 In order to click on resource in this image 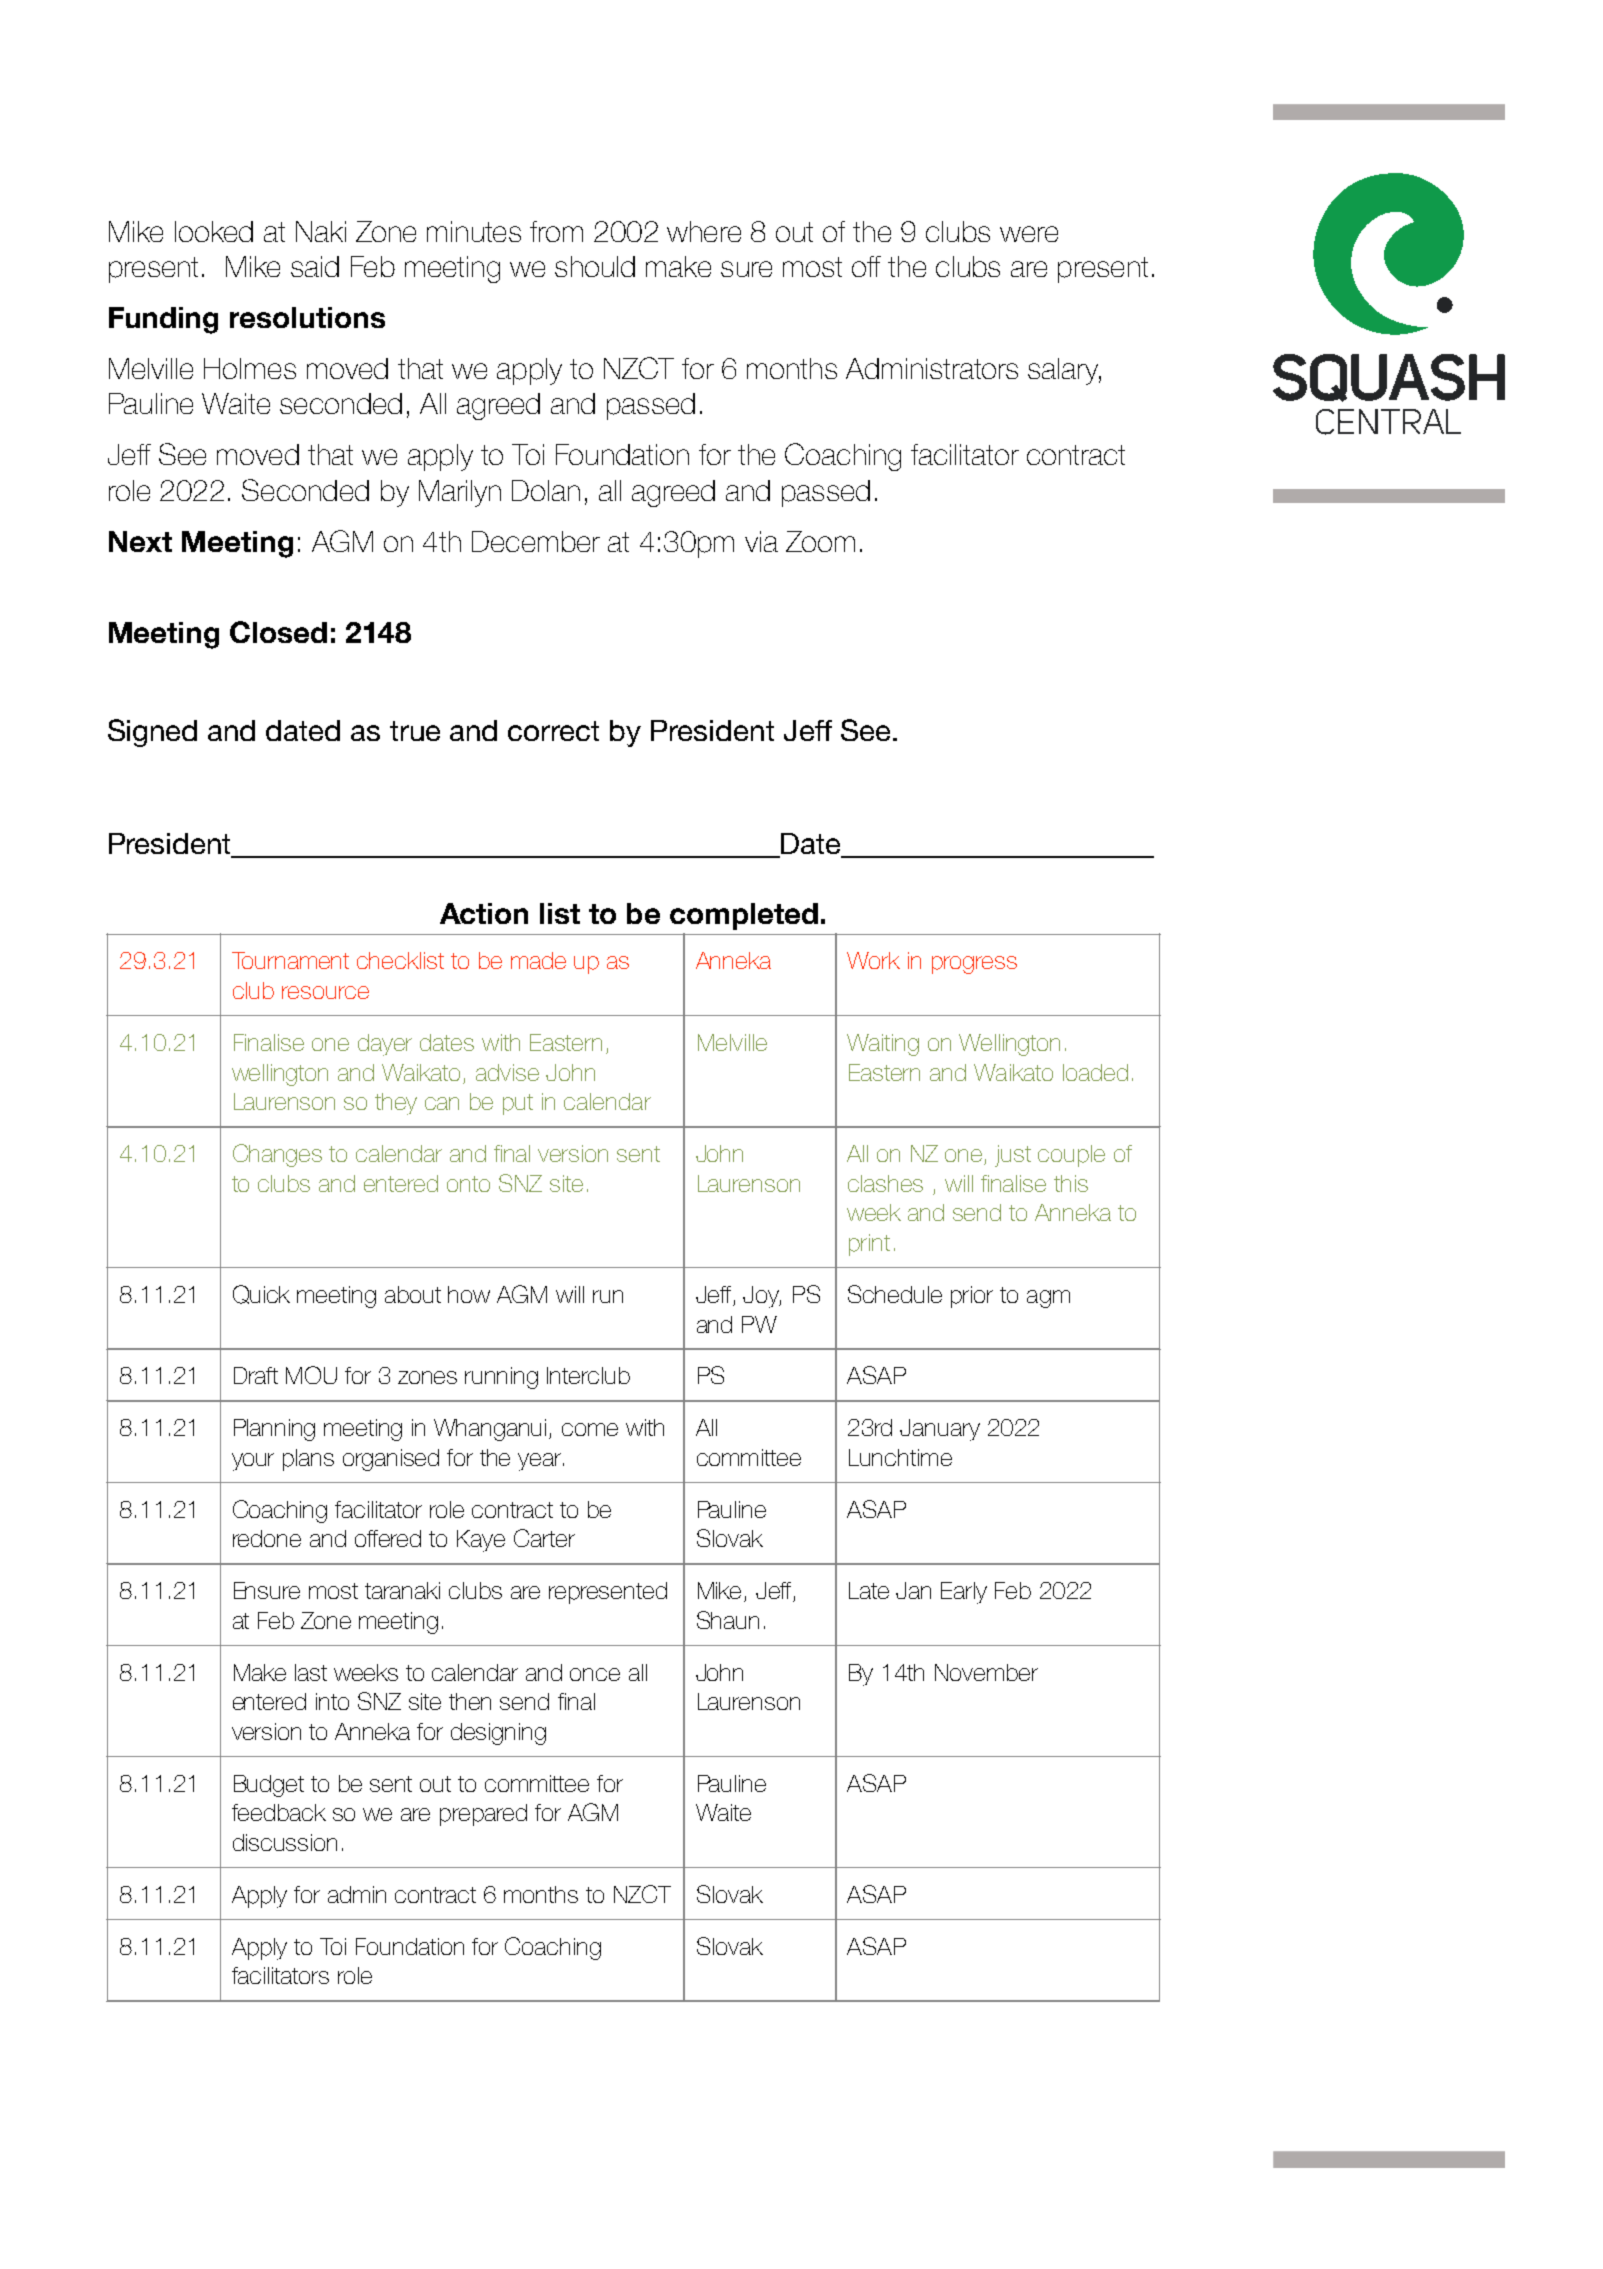, I will do `click(325, 992)`.
